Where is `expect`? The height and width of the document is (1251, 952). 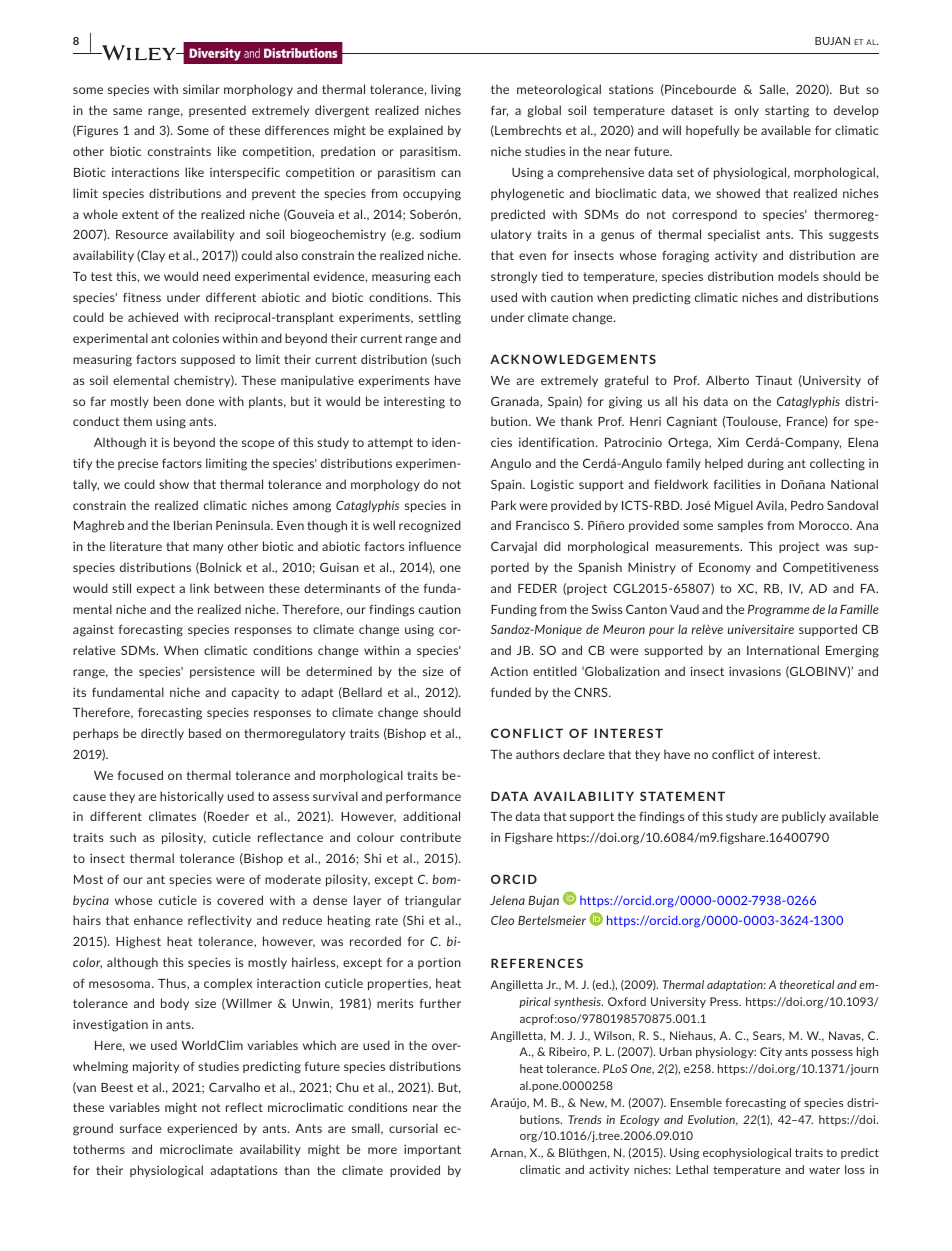
expect is located at coordinates (156, 589).
